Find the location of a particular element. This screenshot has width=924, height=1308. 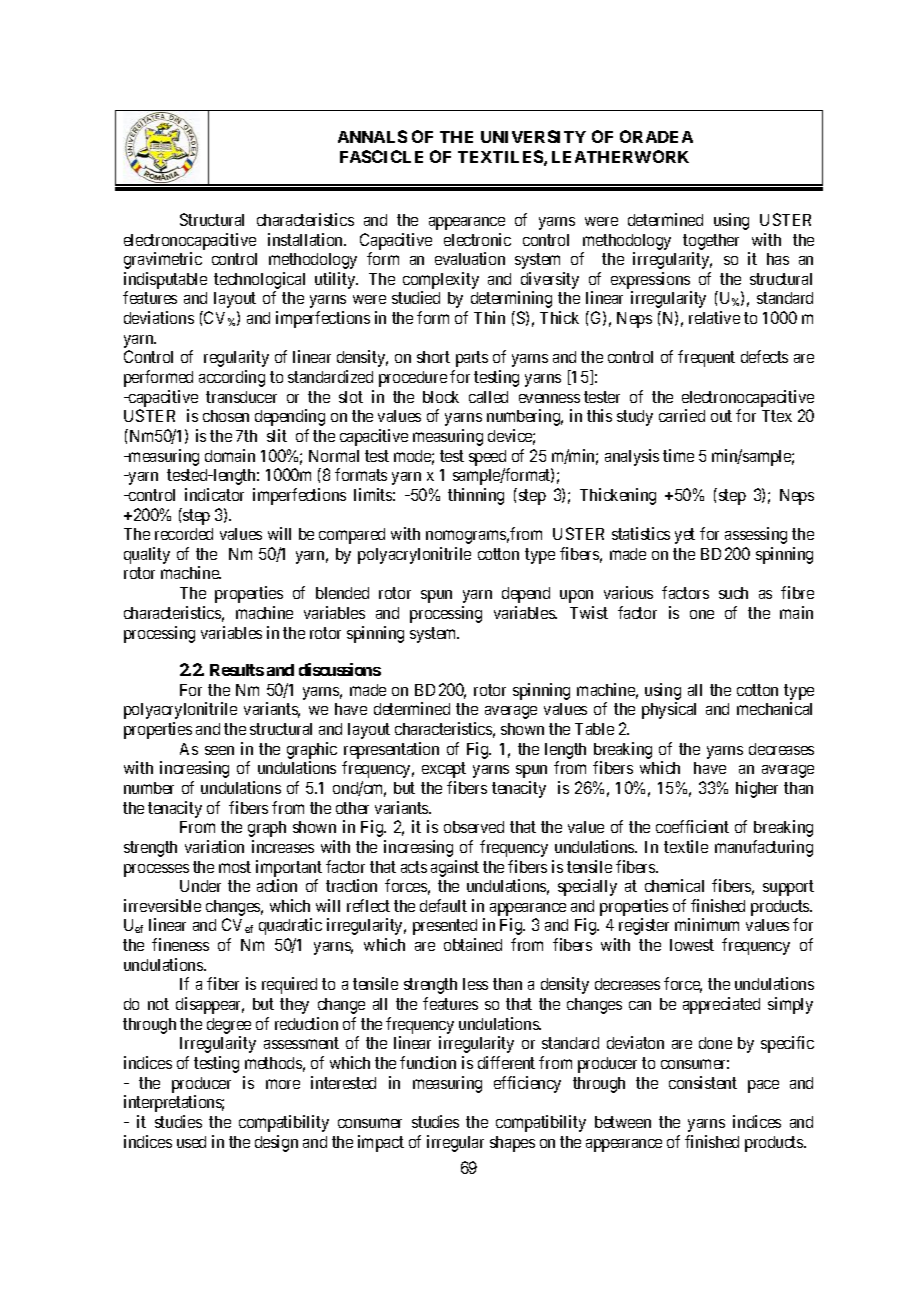

used is located at coordinates (191, 1142).
